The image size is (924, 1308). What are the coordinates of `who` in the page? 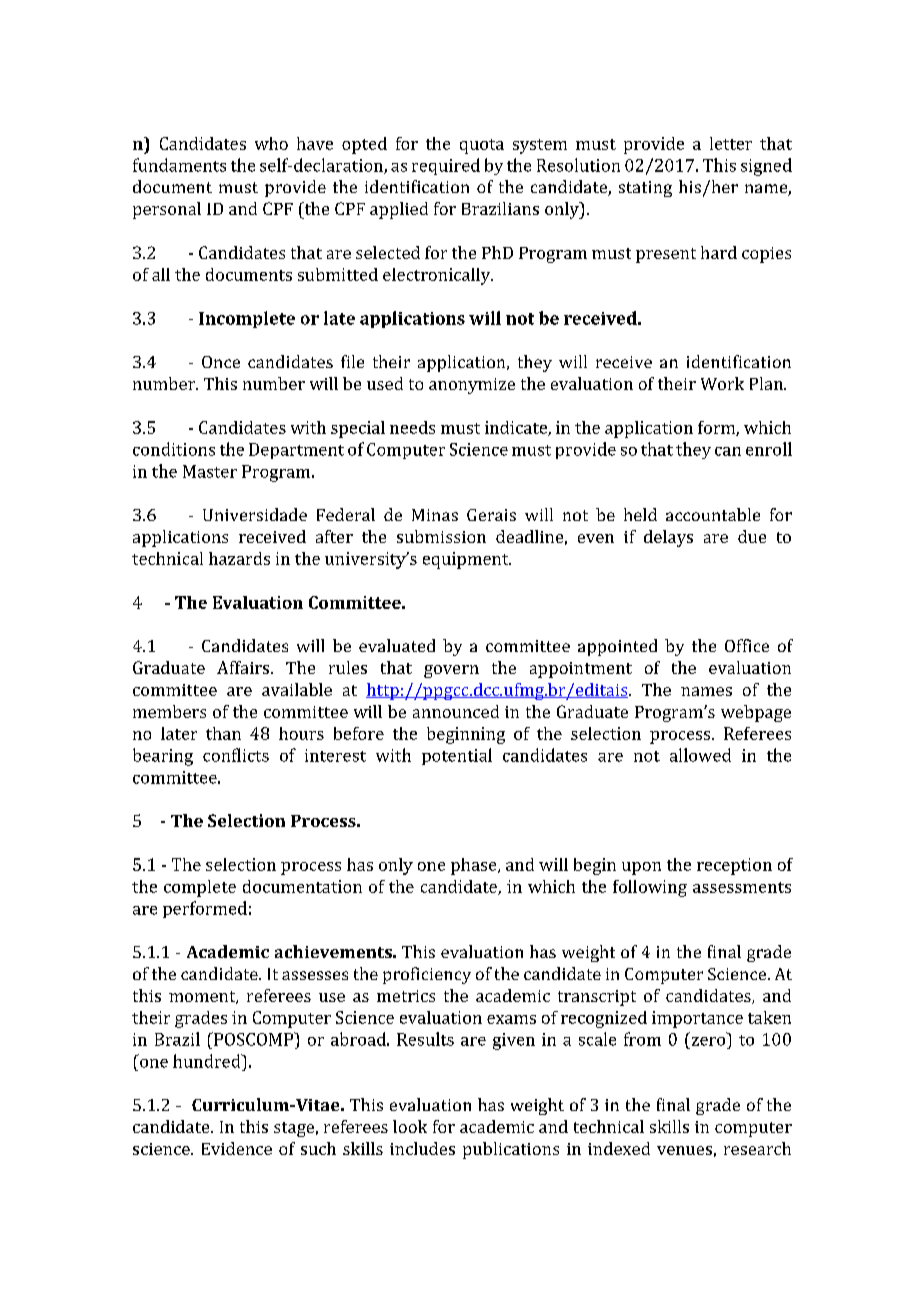 It's located at (271, 143).
